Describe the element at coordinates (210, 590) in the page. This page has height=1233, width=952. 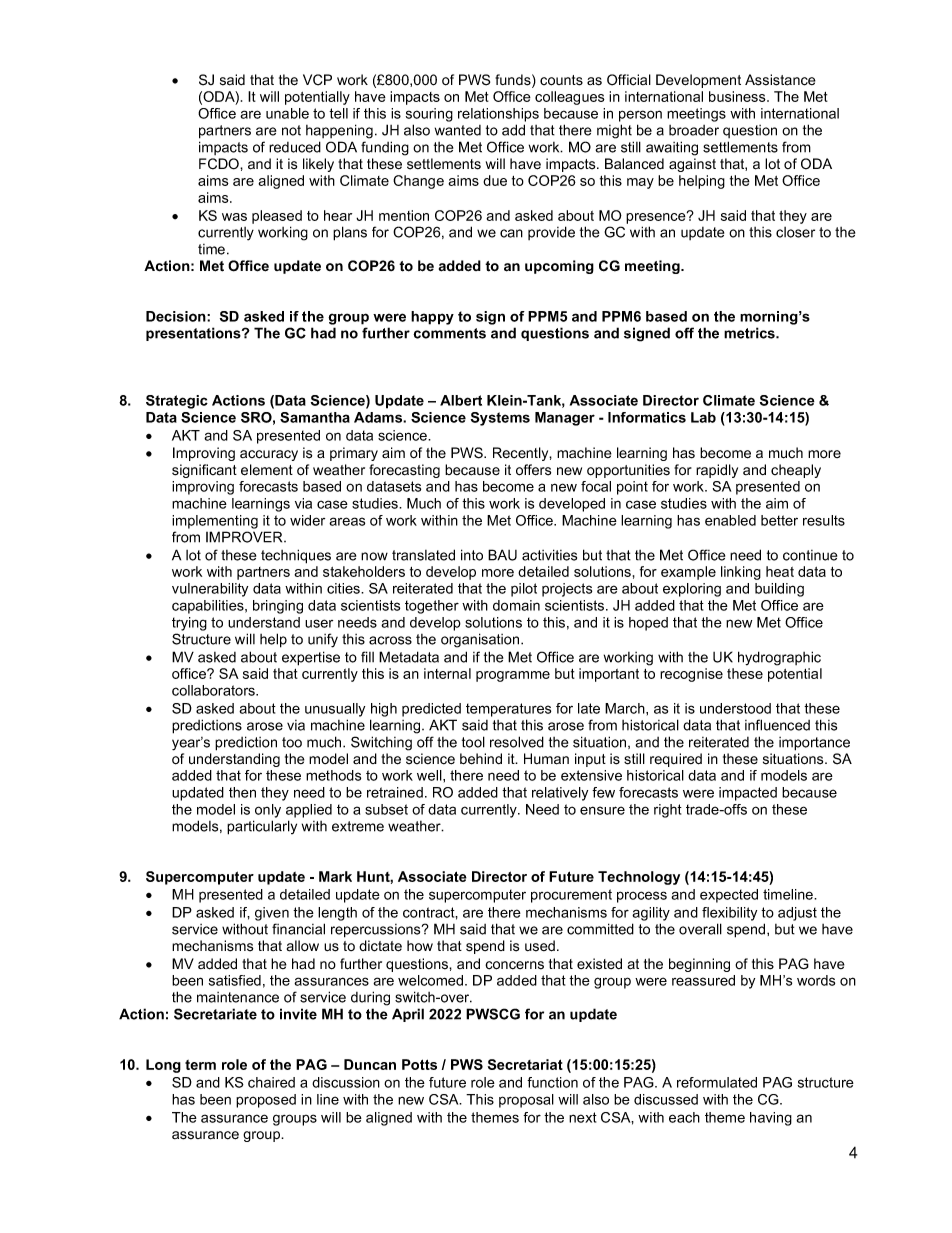
I see `vulnerability` at that location.
